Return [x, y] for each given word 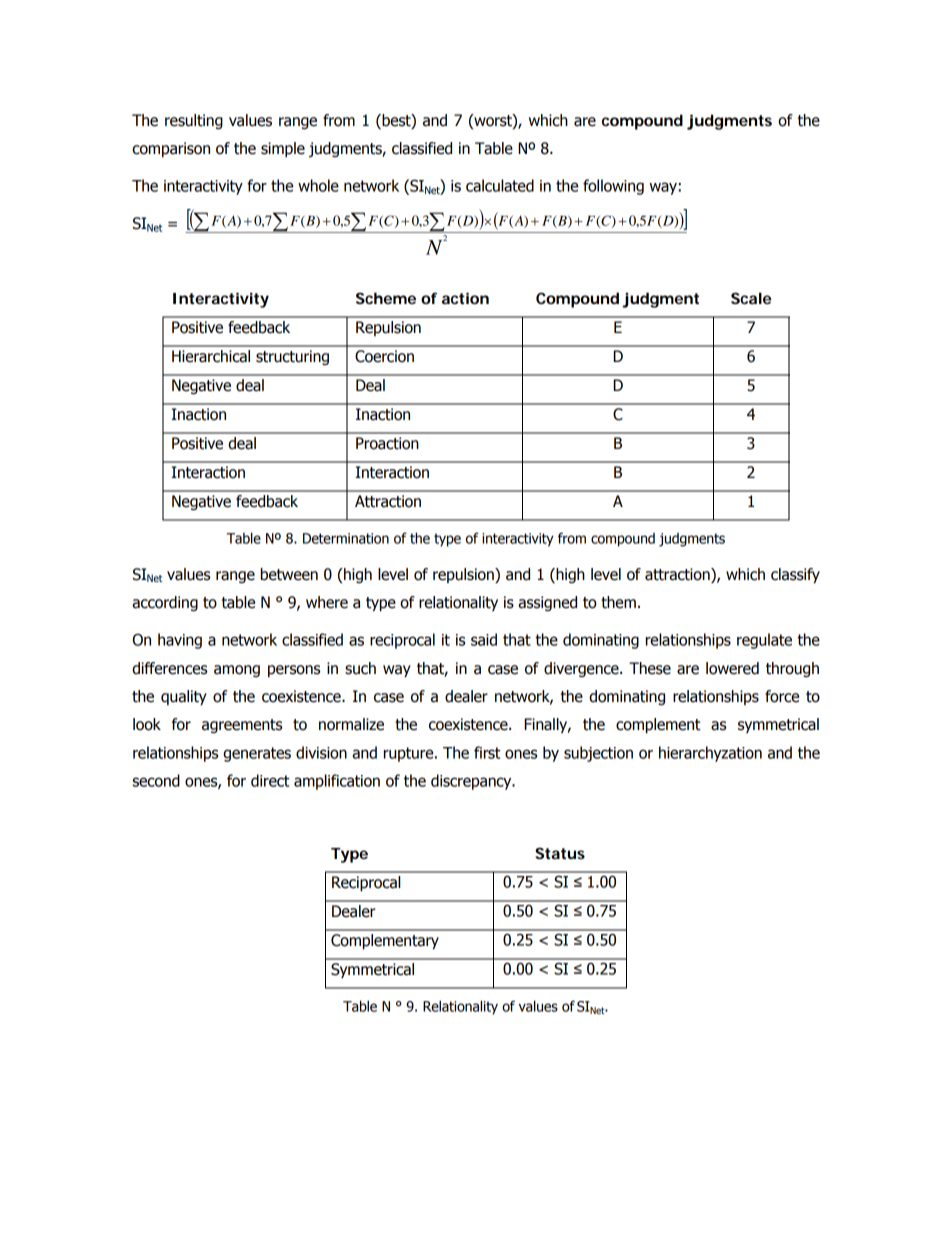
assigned [547, 603]
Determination [346, 538]
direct [270, 780]
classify [795, 575]
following [613, 187]
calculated [500, 185]
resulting [194, 121]
